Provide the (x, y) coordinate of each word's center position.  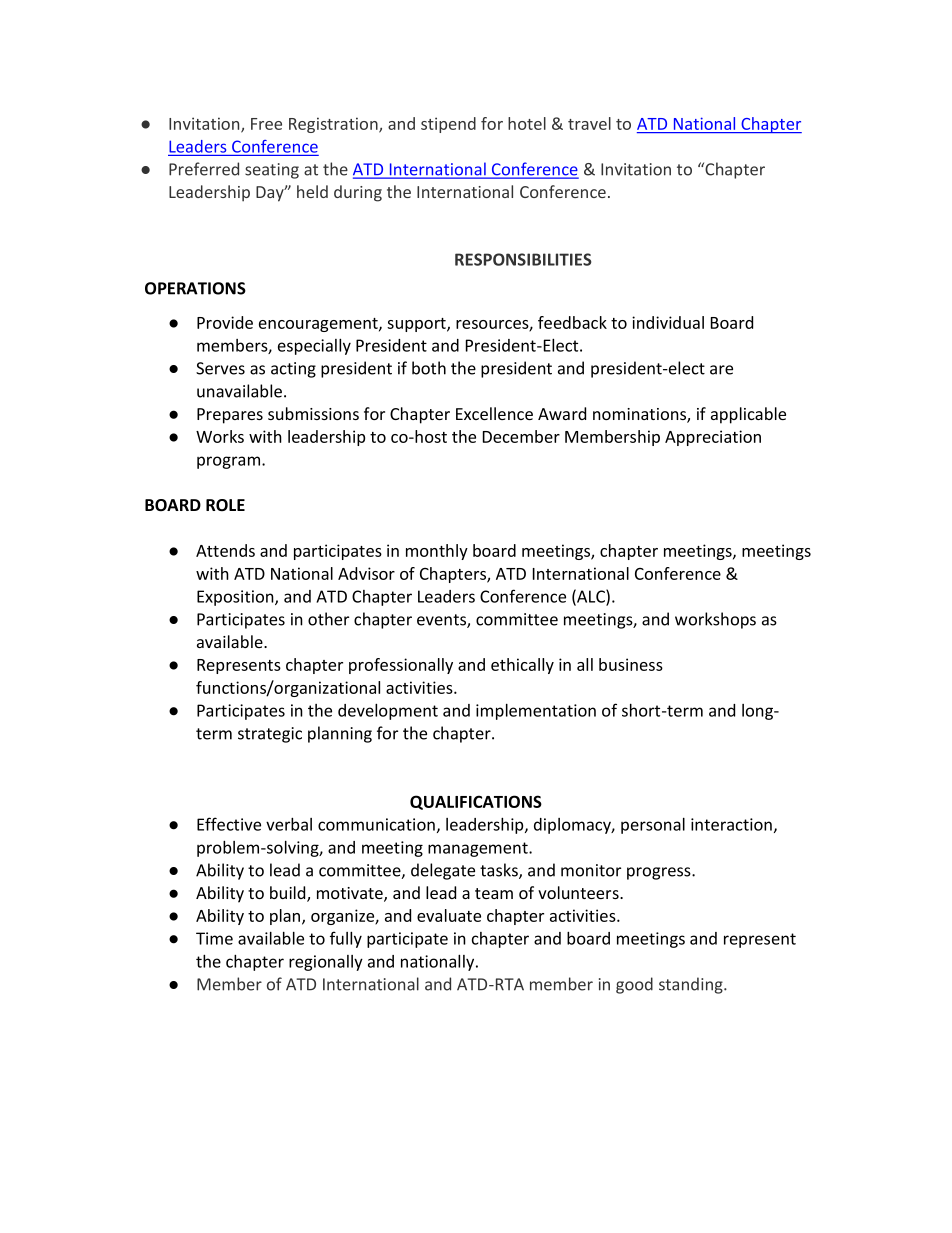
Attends (225, 550)
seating (272, 171)
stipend (448, 125)
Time (214, 938)
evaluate (449, 915)
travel (589, 123)
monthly (437, 552)
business (631, 664)
